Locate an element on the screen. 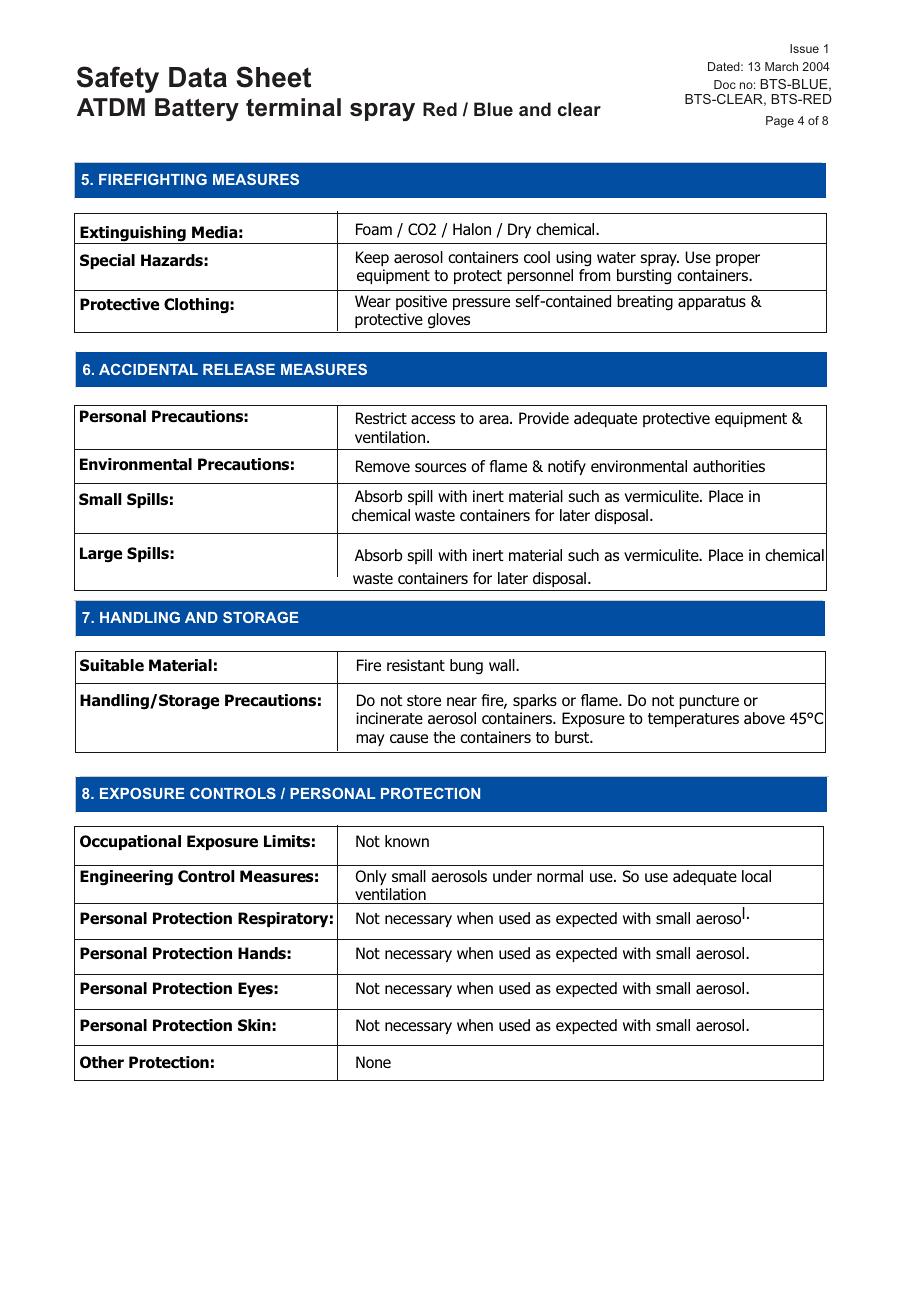  near is located at coordinates (462, 701).
